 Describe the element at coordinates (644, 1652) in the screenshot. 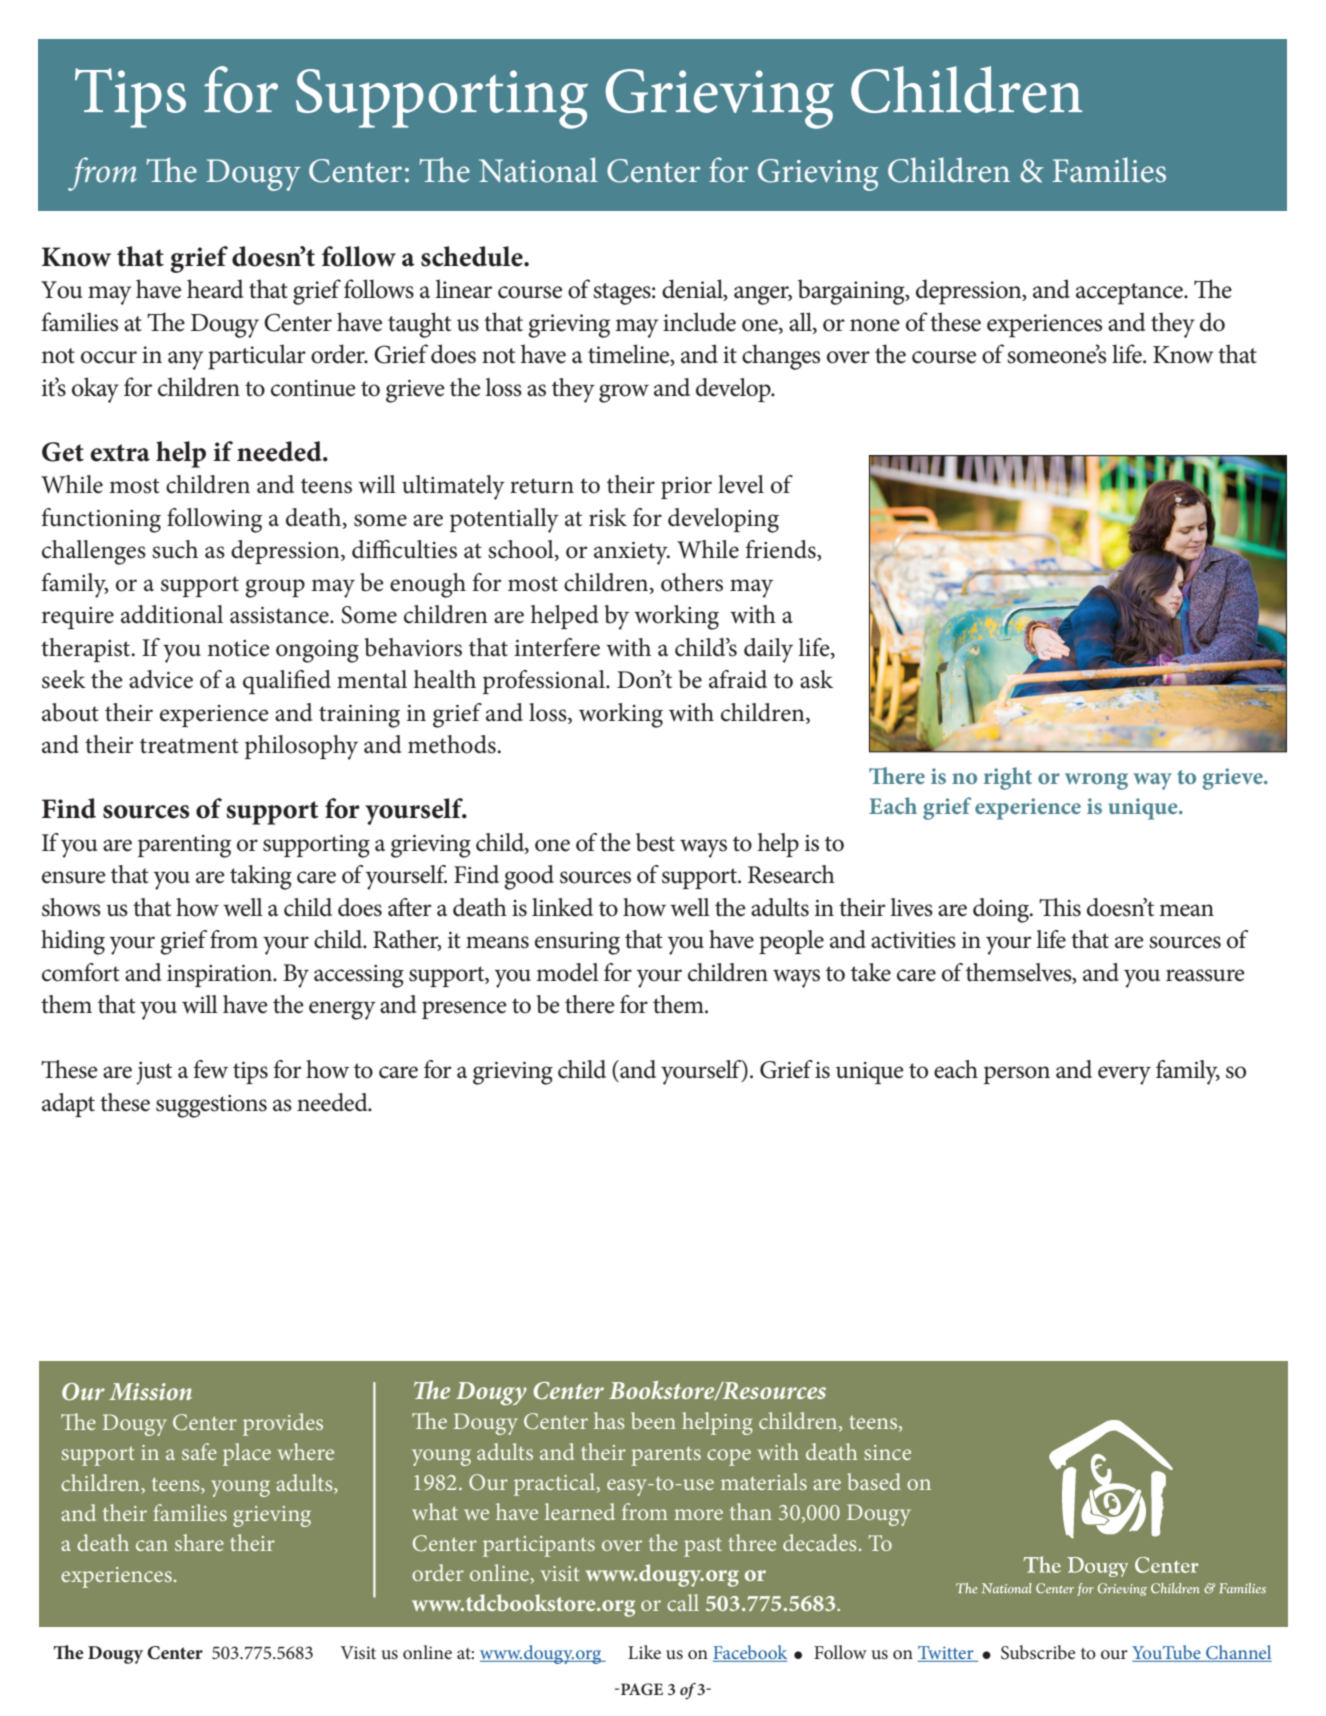

I see `Like` at that location.
